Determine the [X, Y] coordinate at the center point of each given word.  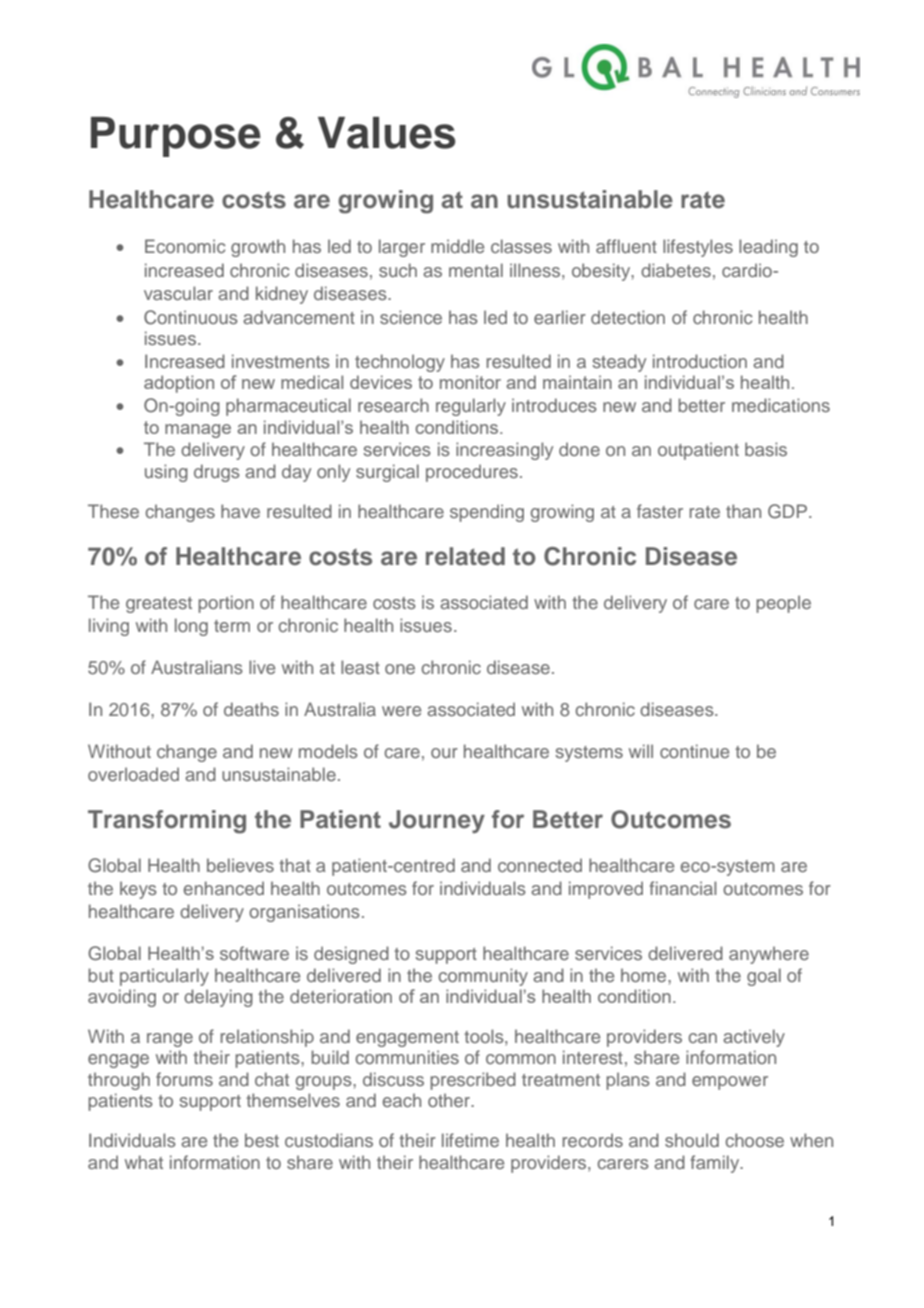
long [191, 627]
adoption [179, 384]
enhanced [224, 888]
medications [781, 405]
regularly [471, 407]
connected [540, 865]
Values [387, 133]
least [360, 667]
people [783, 604]
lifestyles [698, 248]
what [144, 1162]
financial [683, 888]
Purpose [176, 137]
